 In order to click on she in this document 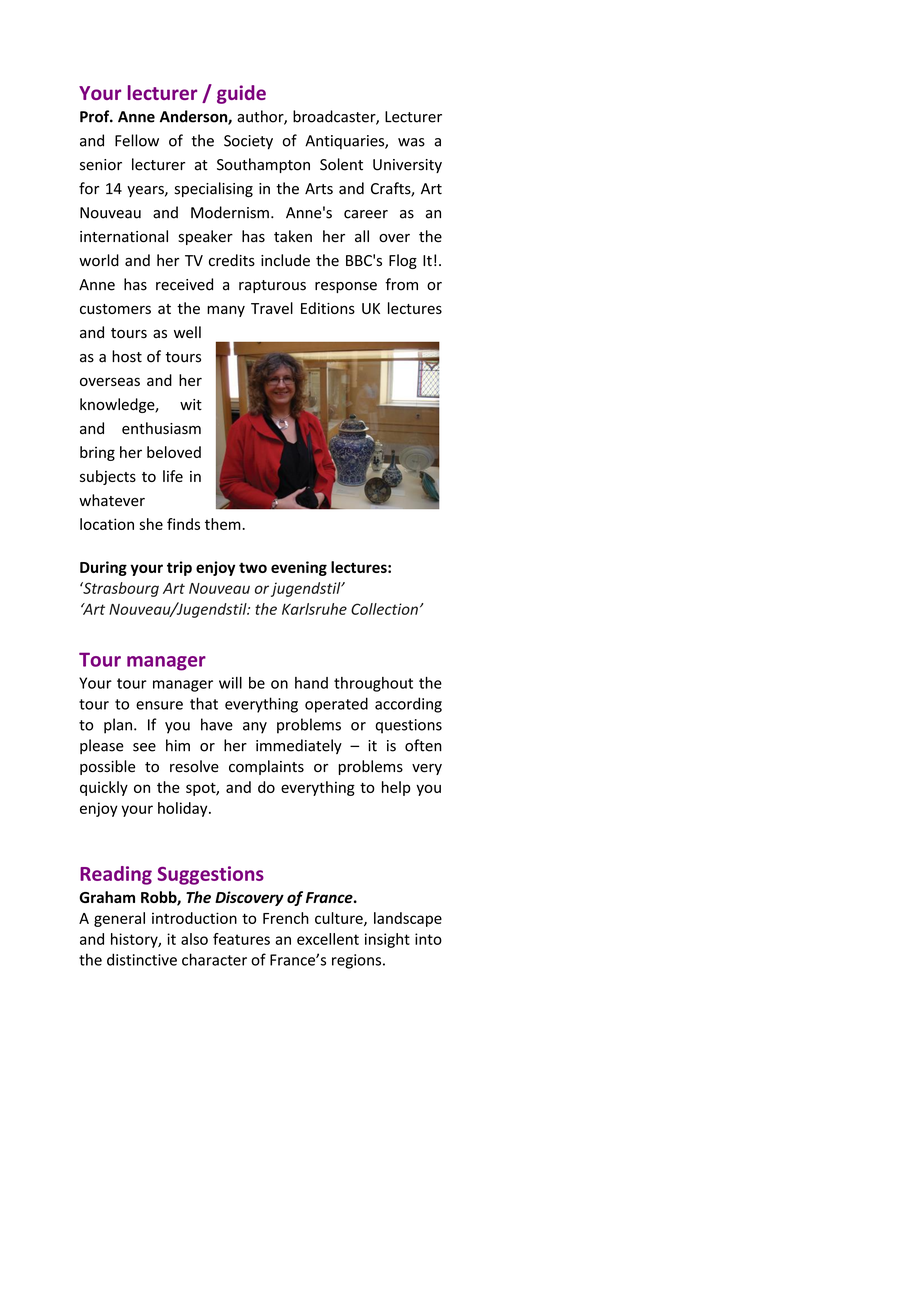, I will do `click(151, 524)`.
